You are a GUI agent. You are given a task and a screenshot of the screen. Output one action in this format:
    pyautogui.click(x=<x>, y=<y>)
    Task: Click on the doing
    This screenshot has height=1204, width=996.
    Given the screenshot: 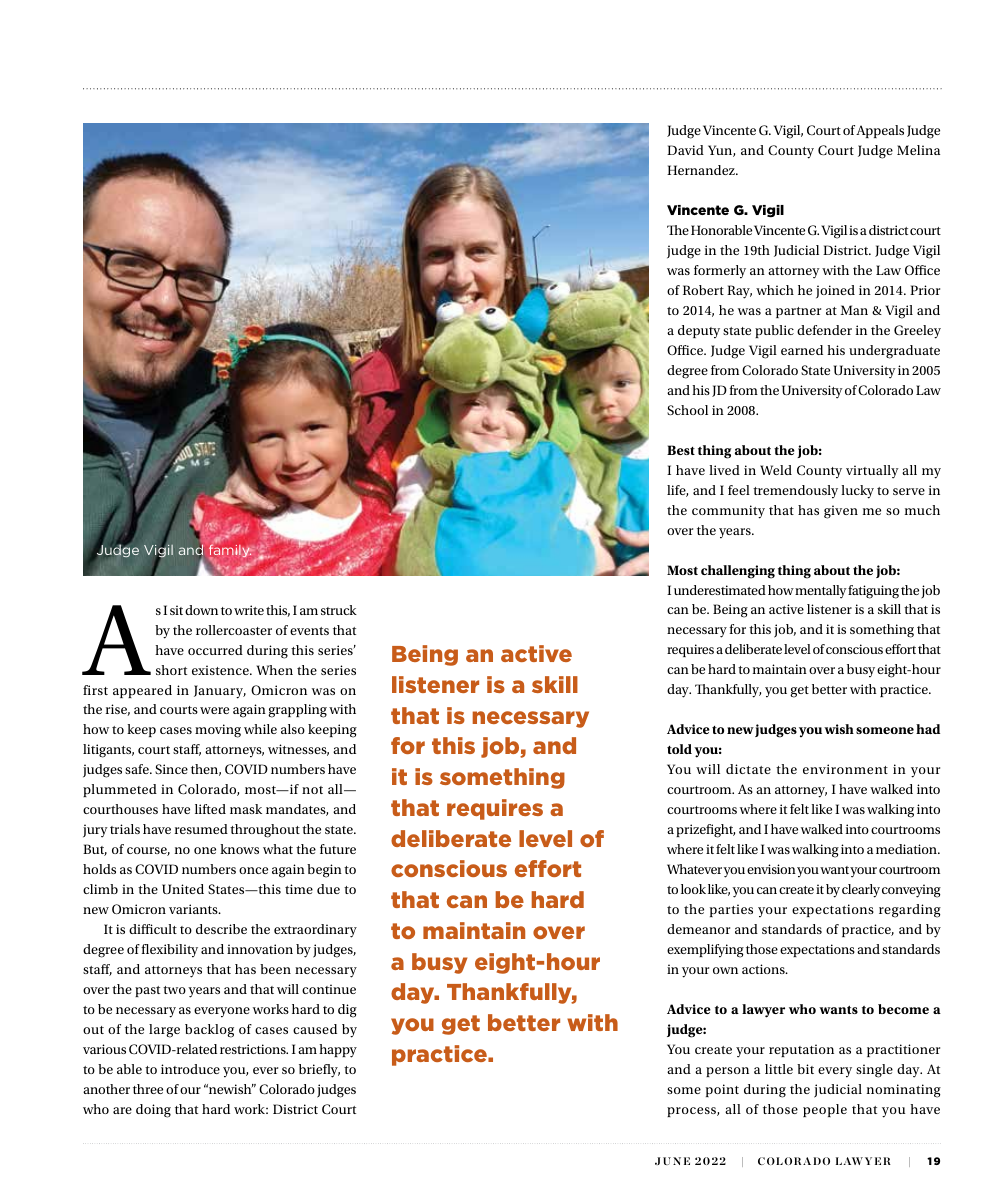 What is the action you would take?
    pyautogui.click(x=153, y=1111)
